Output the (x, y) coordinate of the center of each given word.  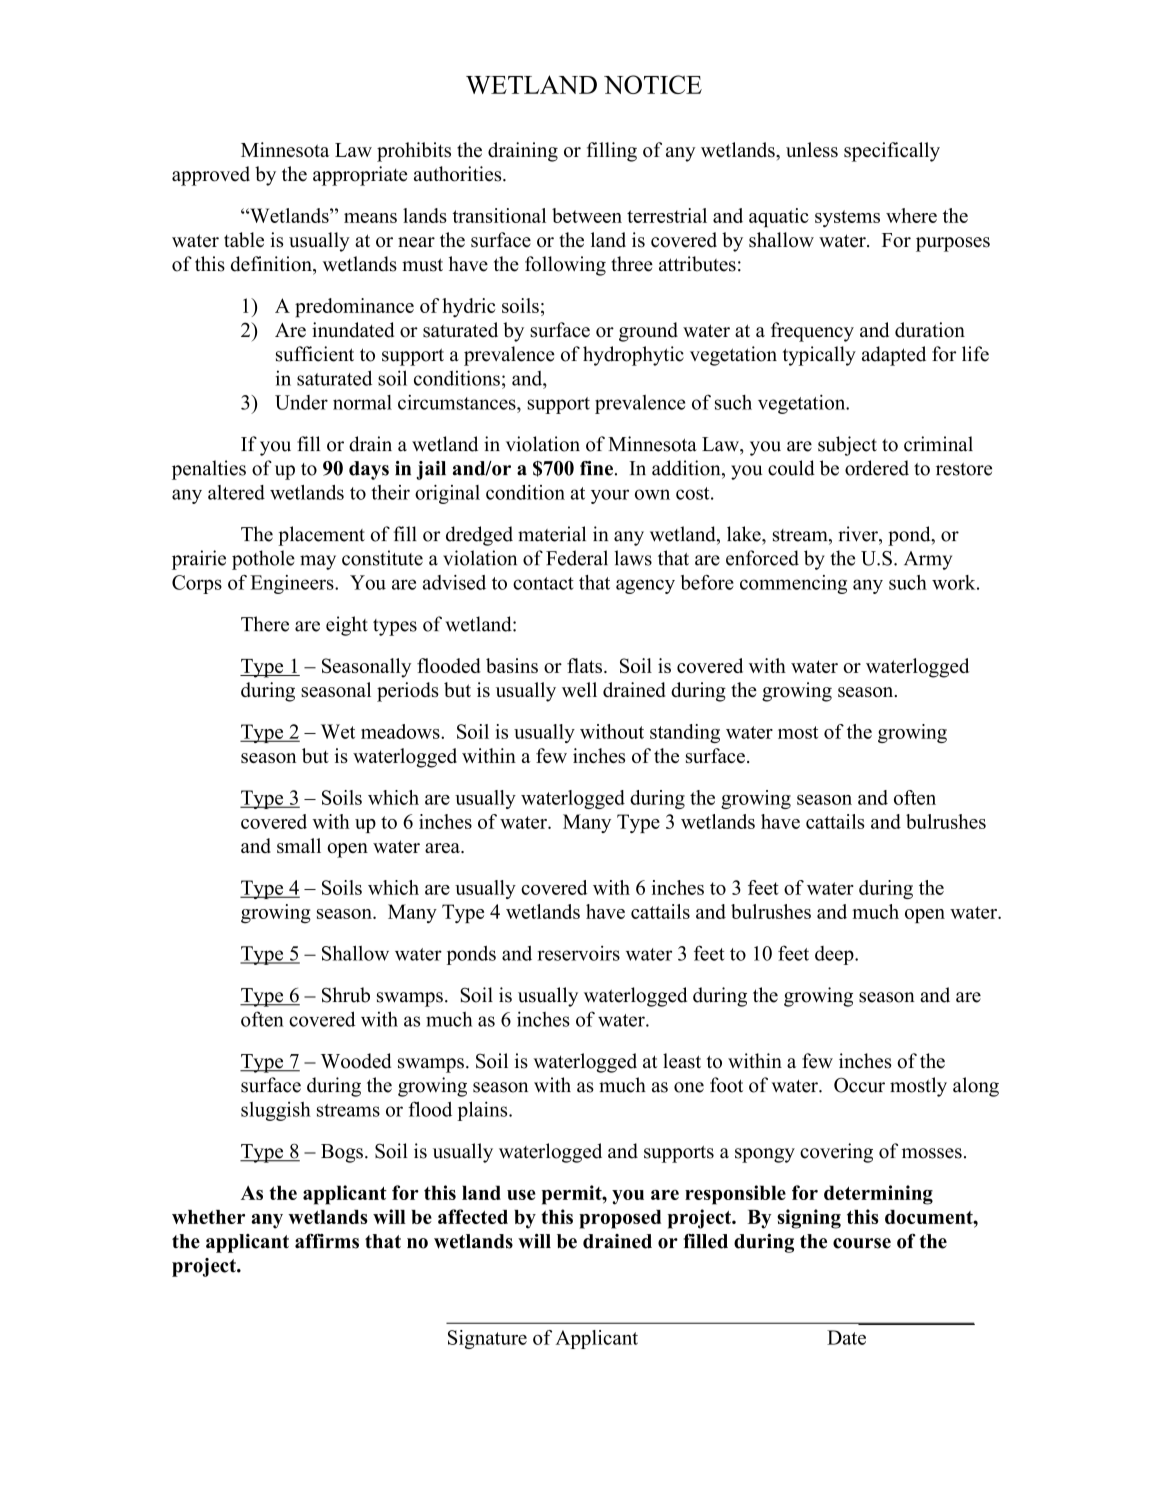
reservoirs (579, 953)
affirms (327, 1241)
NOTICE (653, 84)
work (955, 582)
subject (847, 446)
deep (835, 955)
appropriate (360, 176)
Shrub (346, 995)
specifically (892, 152)
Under (301, 402)
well (579, 689)
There (265, 624)
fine (596, 468)
